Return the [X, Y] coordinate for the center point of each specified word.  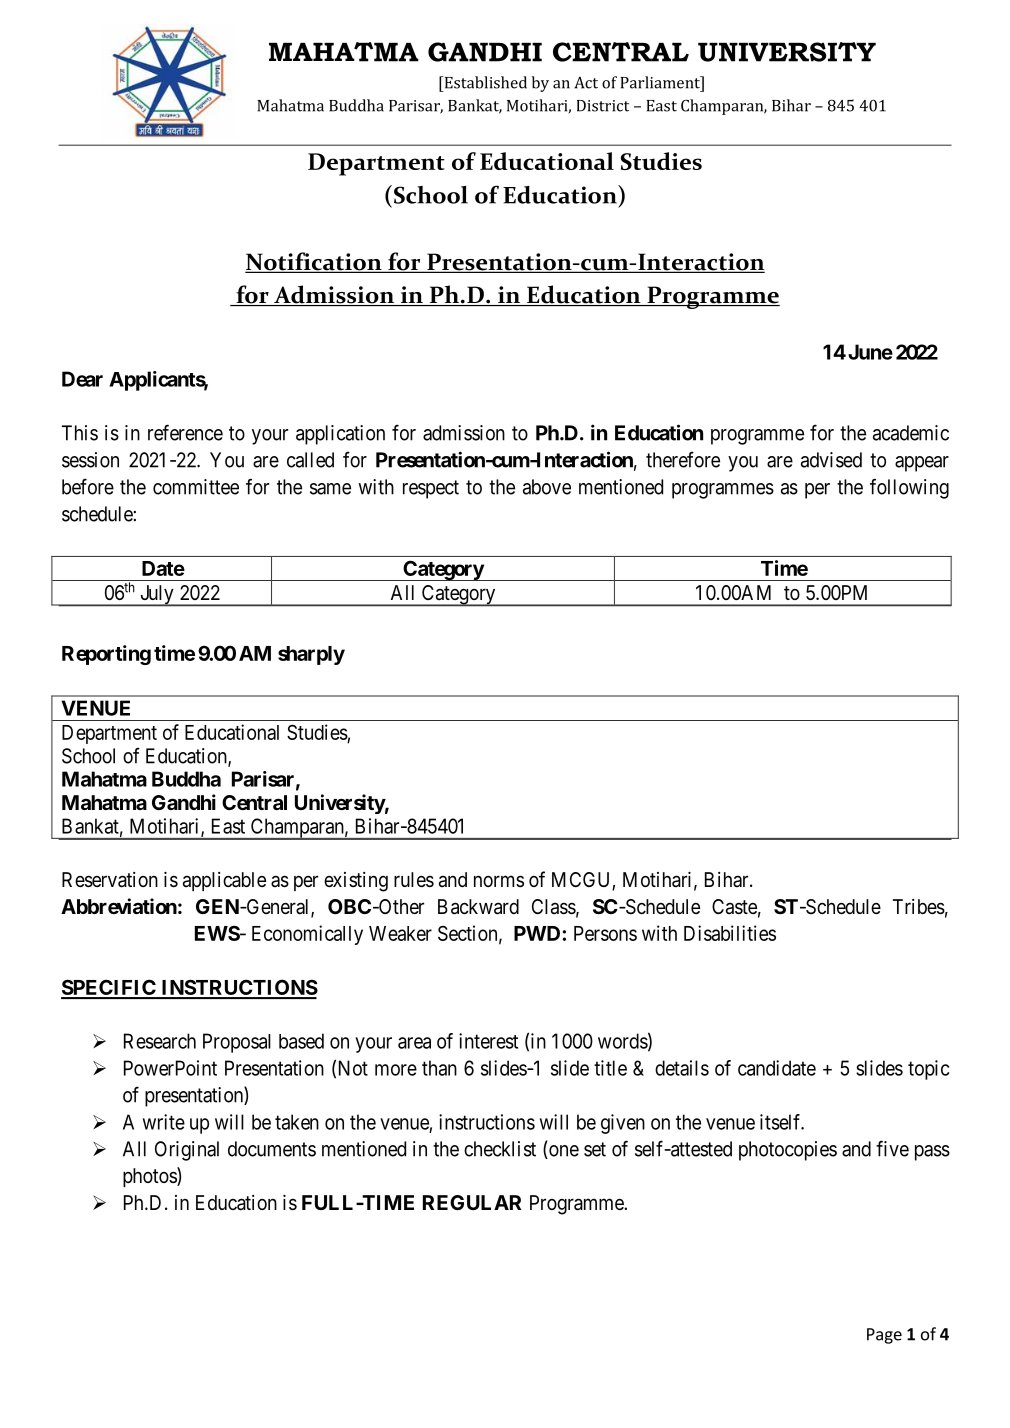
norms [499, 881]
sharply [311, 655]
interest [488, 1041]
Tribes [919, 907]
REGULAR [472, 1202]
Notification [314, 262]
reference [185, 432]
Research [160, 1041]
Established [484, 82]
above [547, 487]
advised [831, 460]
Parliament [661, 82]
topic [928, 1070]
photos [150, 1177]
